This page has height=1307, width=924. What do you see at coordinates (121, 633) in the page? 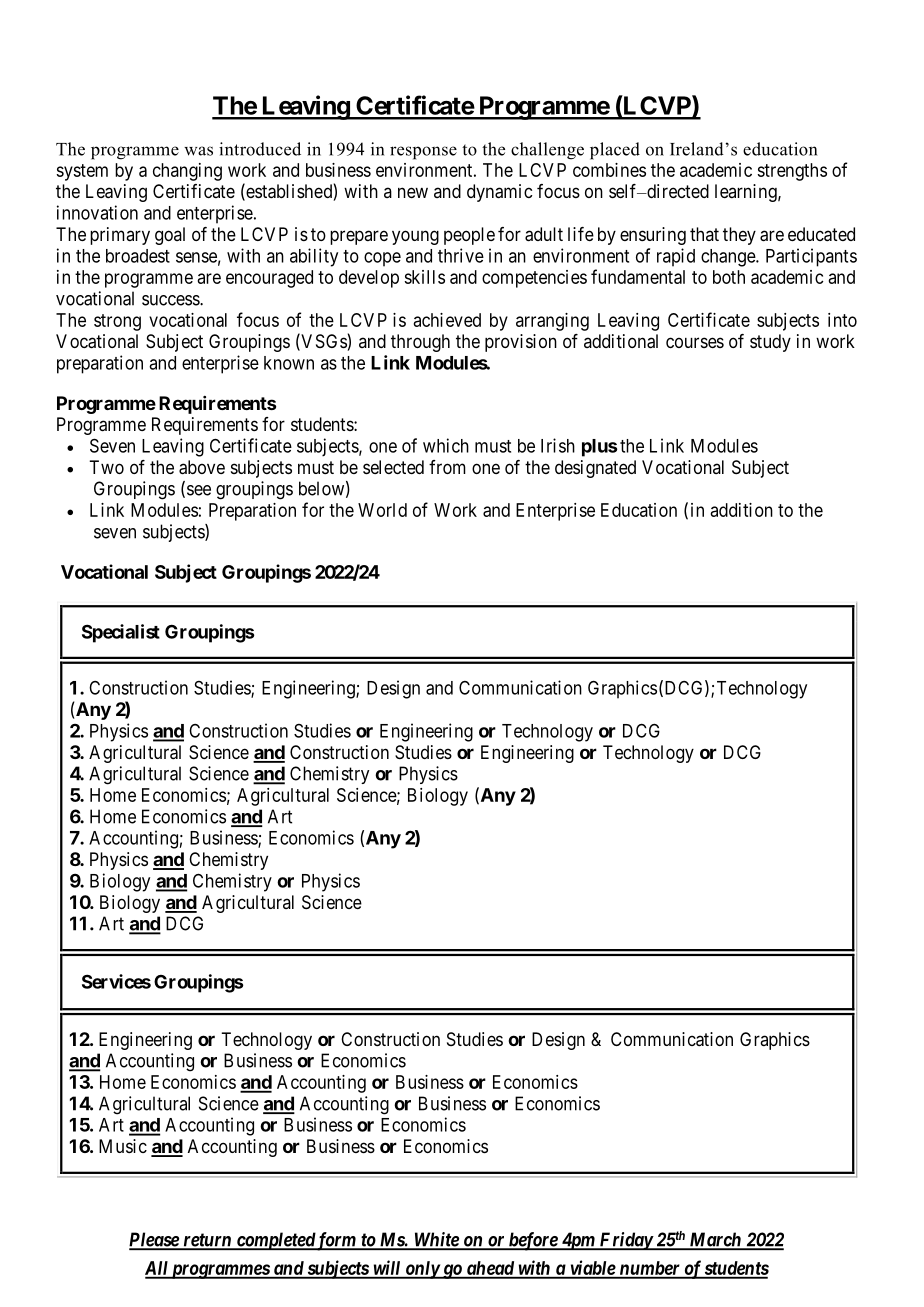
I see `Specialist` at bounding box center [121, 633].
